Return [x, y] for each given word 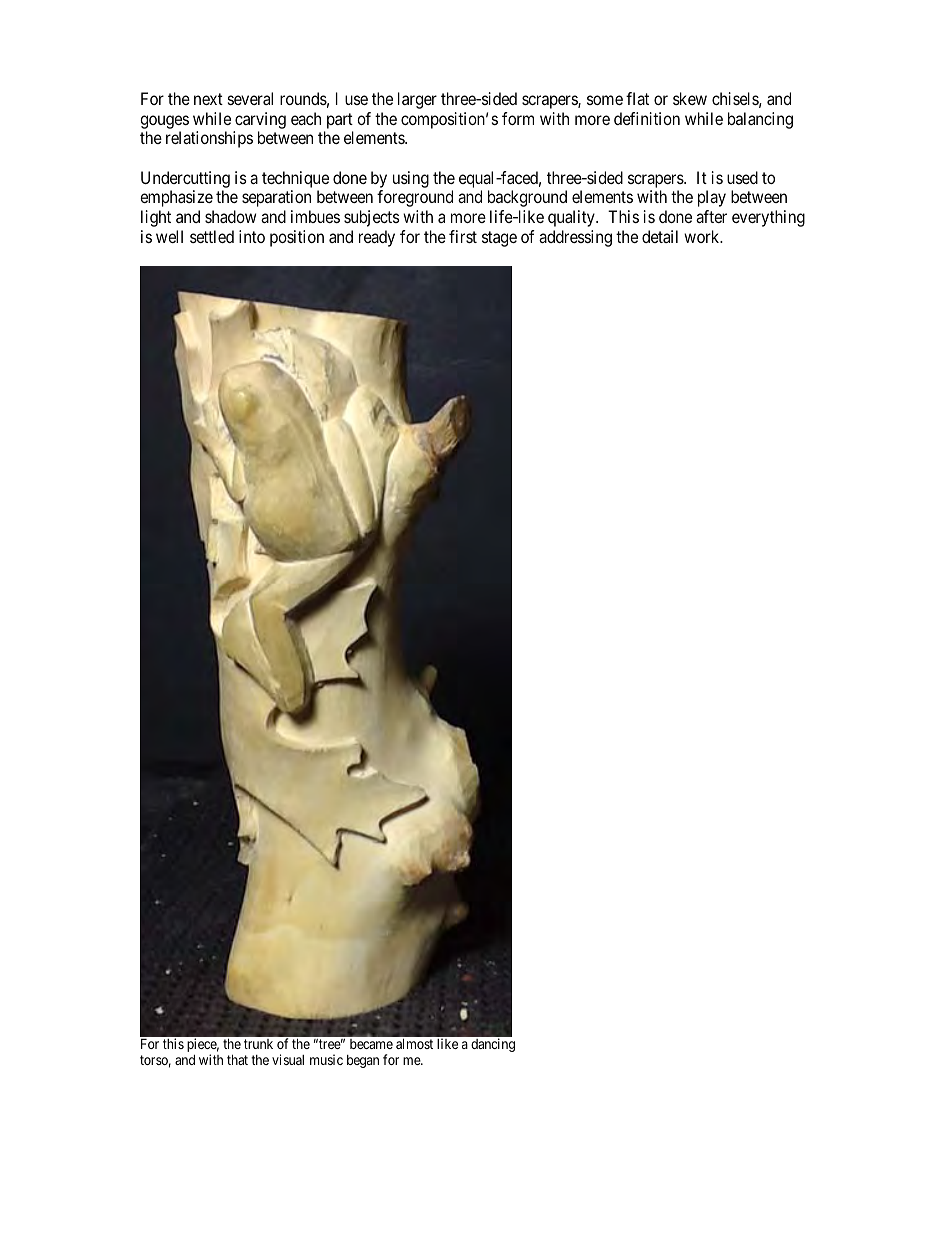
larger [417, 100]
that [237, 1059]
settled [212, 236]
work [703, 236]
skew [690, 98]
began [363, 1061]
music [326, 1059]
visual [288, 1059]
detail [660, 236]
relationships [209, 139]
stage [499, 239]
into [252, 236]
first [463, 236]
